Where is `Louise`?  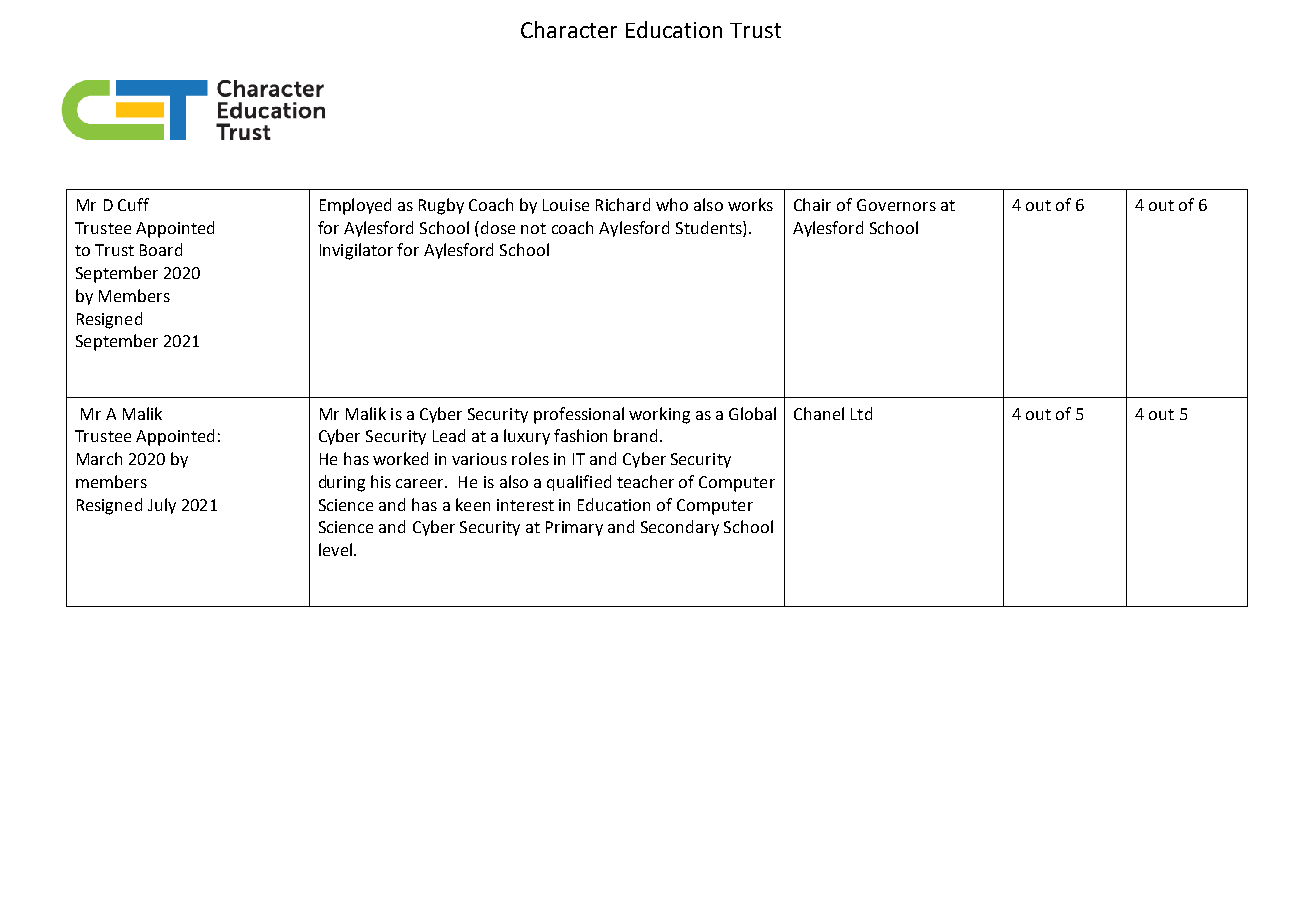 Louise is located at coordinates (566, 205).
